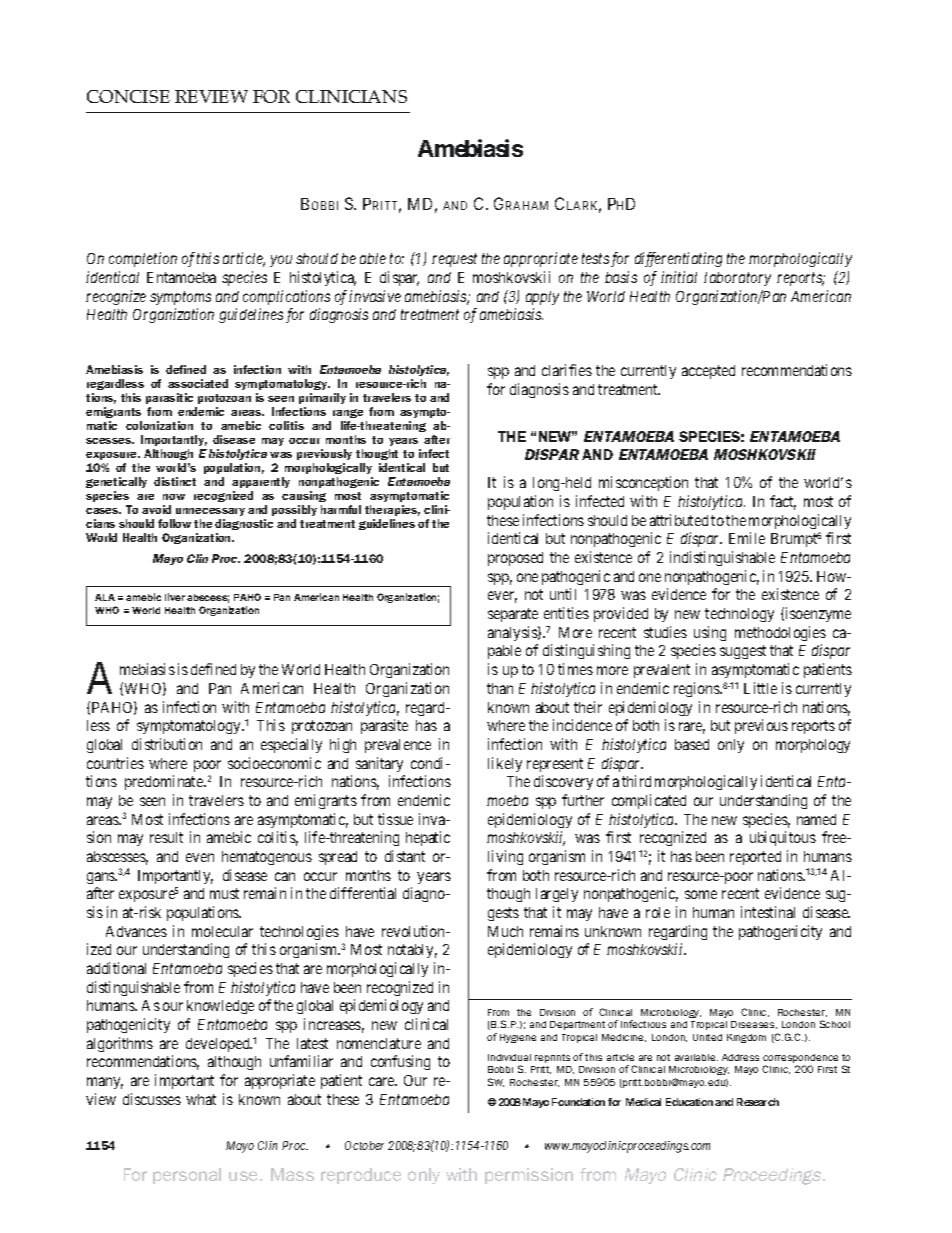  What do you see at coordinates (505, 764) in the screenshot?
I see `likely` at bounding box center [505, 764].
